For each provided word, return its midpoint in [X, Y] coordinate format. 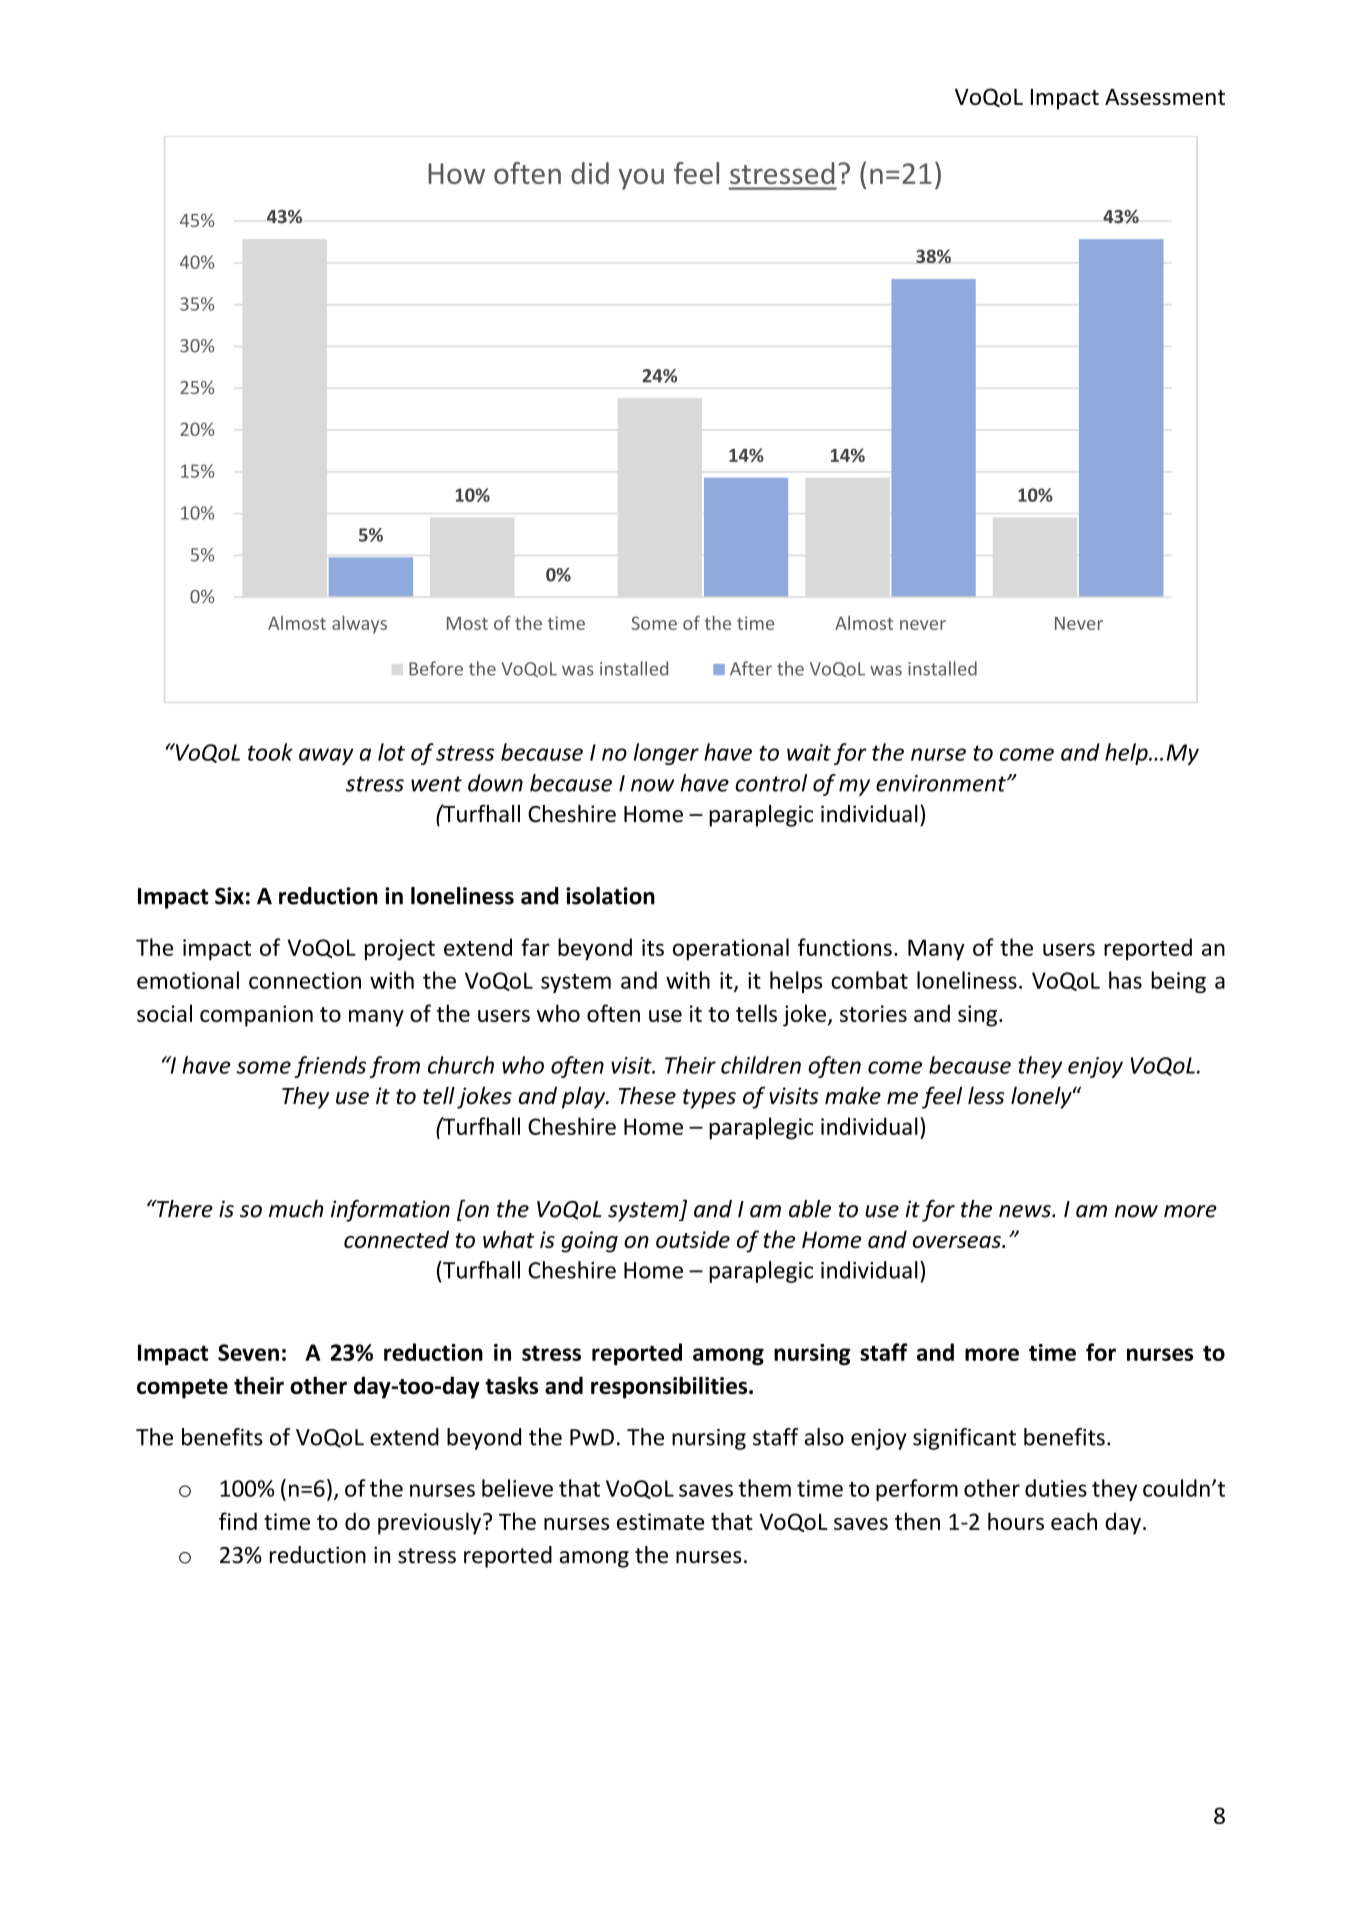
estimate [660, 1521]
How [456, 173]
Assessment [1165, 97]
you [641, 179]
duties [1056, 1488]
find [238, 1521]
